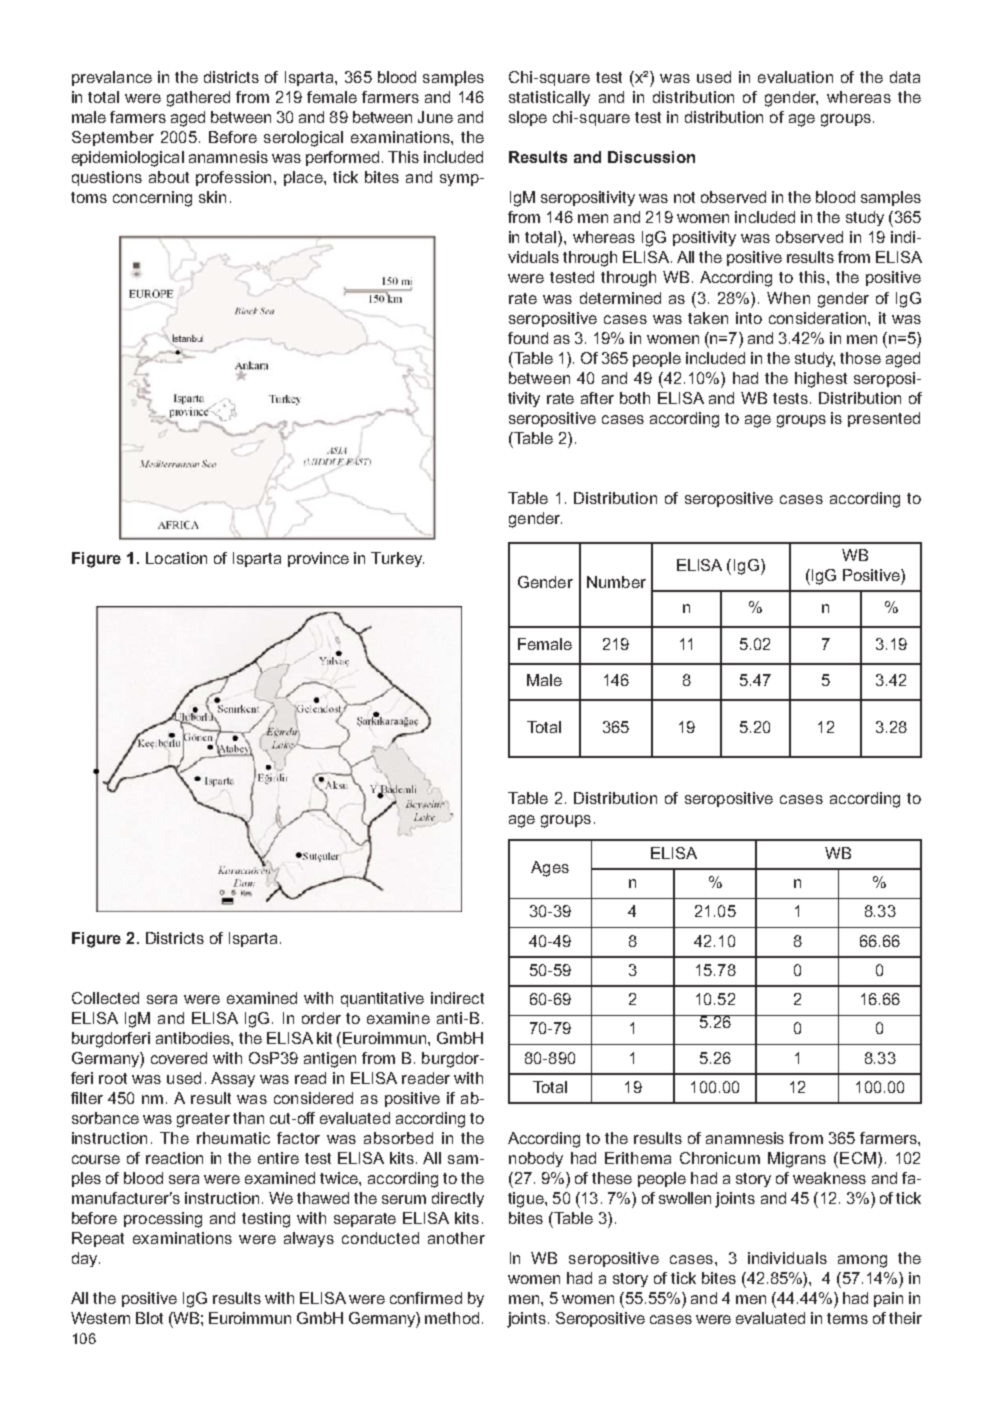 This page has width=993, height=1405. I want to click on Location, so click(176, 558).
